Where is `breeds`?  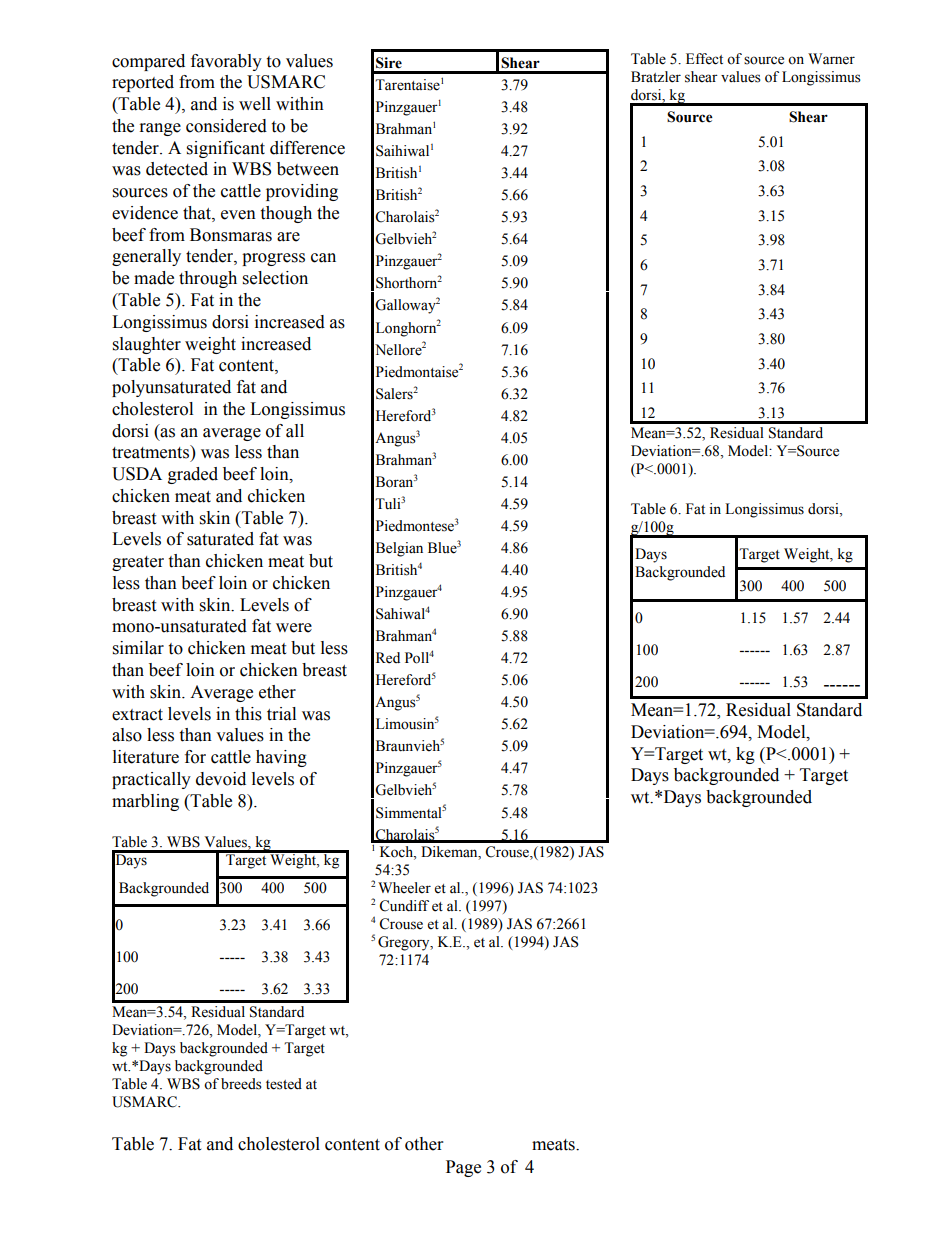
breeds is located at coordinates (241, 1084).
